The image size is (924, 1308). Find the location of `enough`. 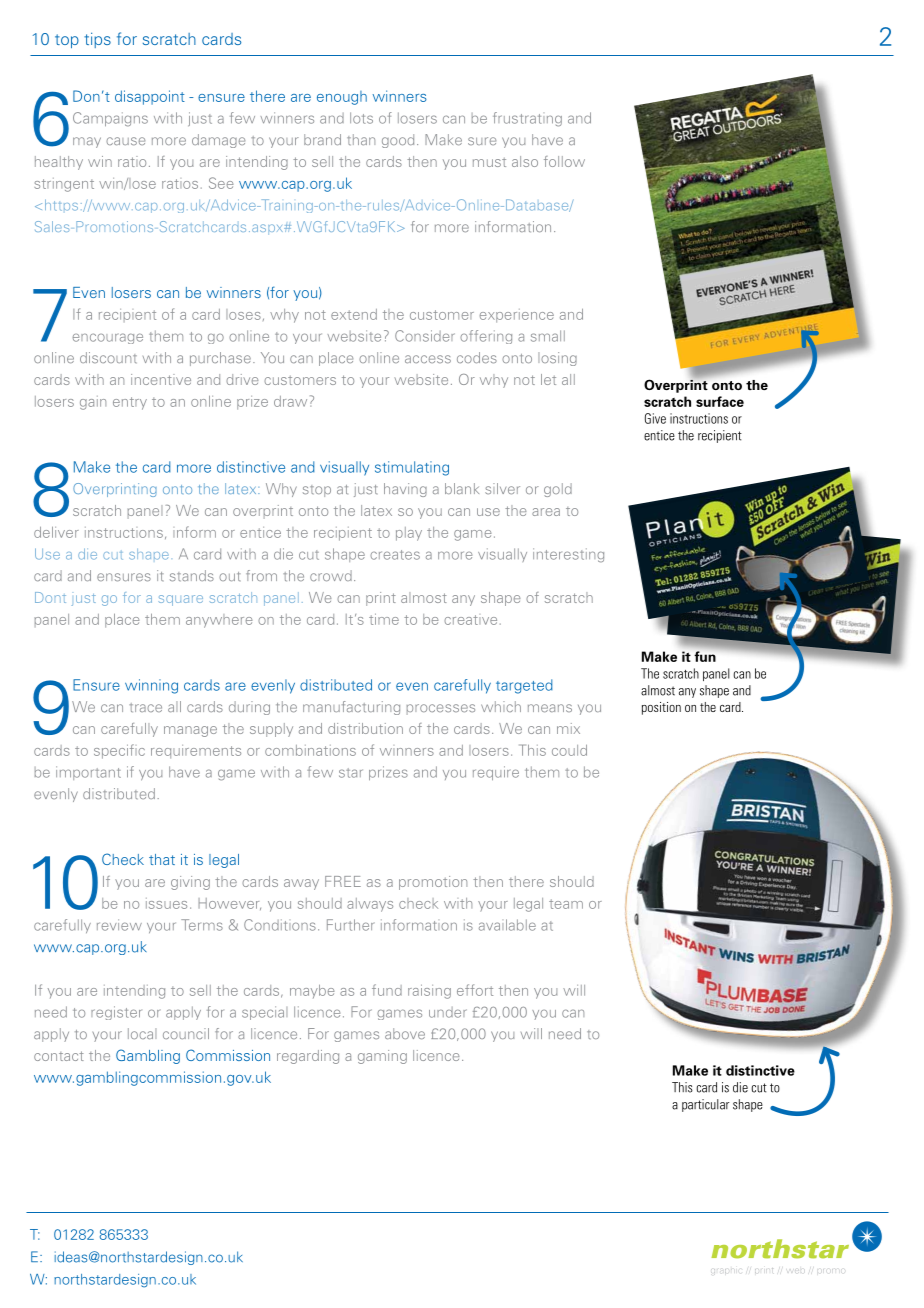

enough is located at coordinates (342, 98).
